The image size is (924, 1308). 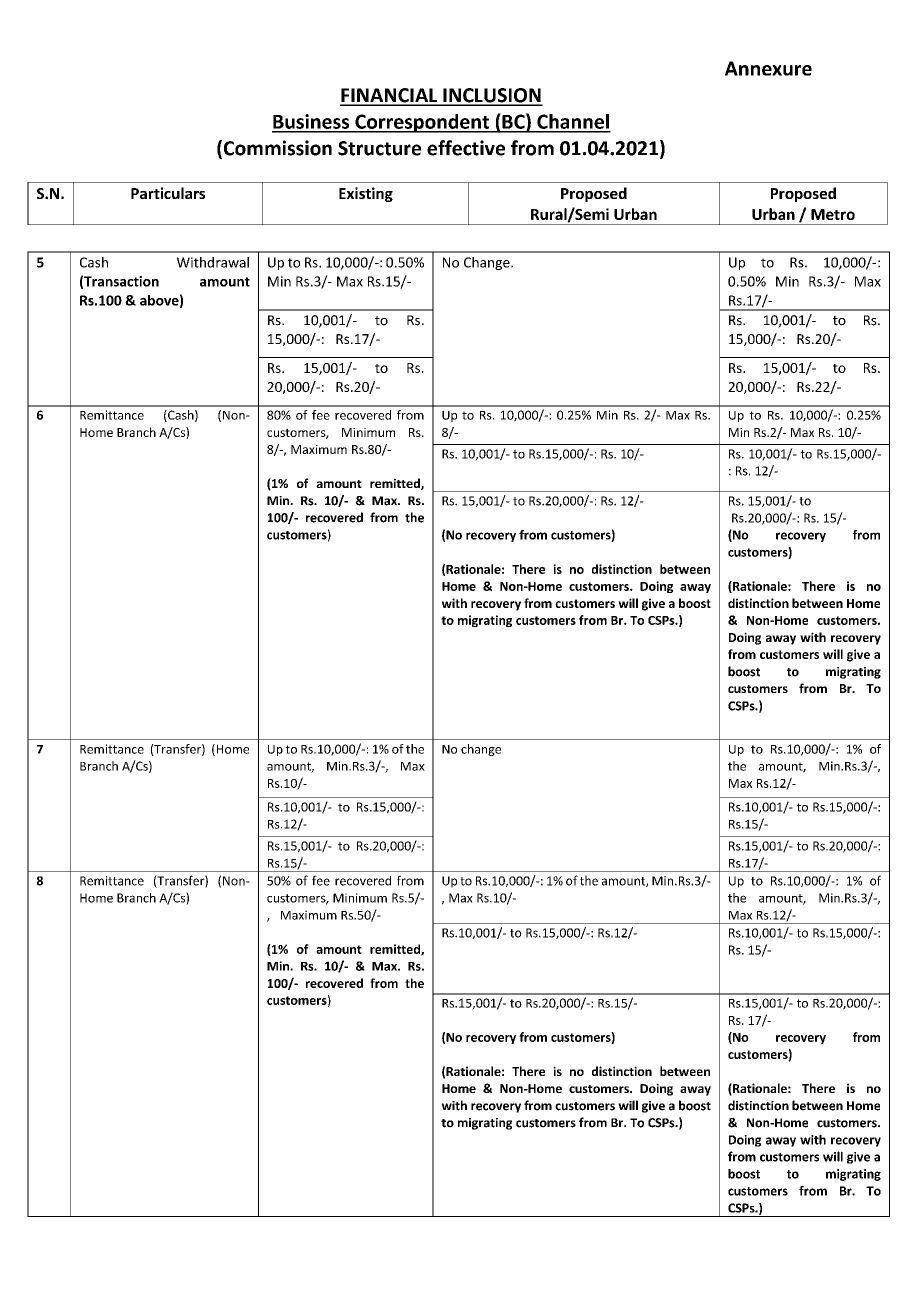 What do you see at coordinates (833, 214) in the screenshot?
I see `Metro` at bounding box center [833, 214].
